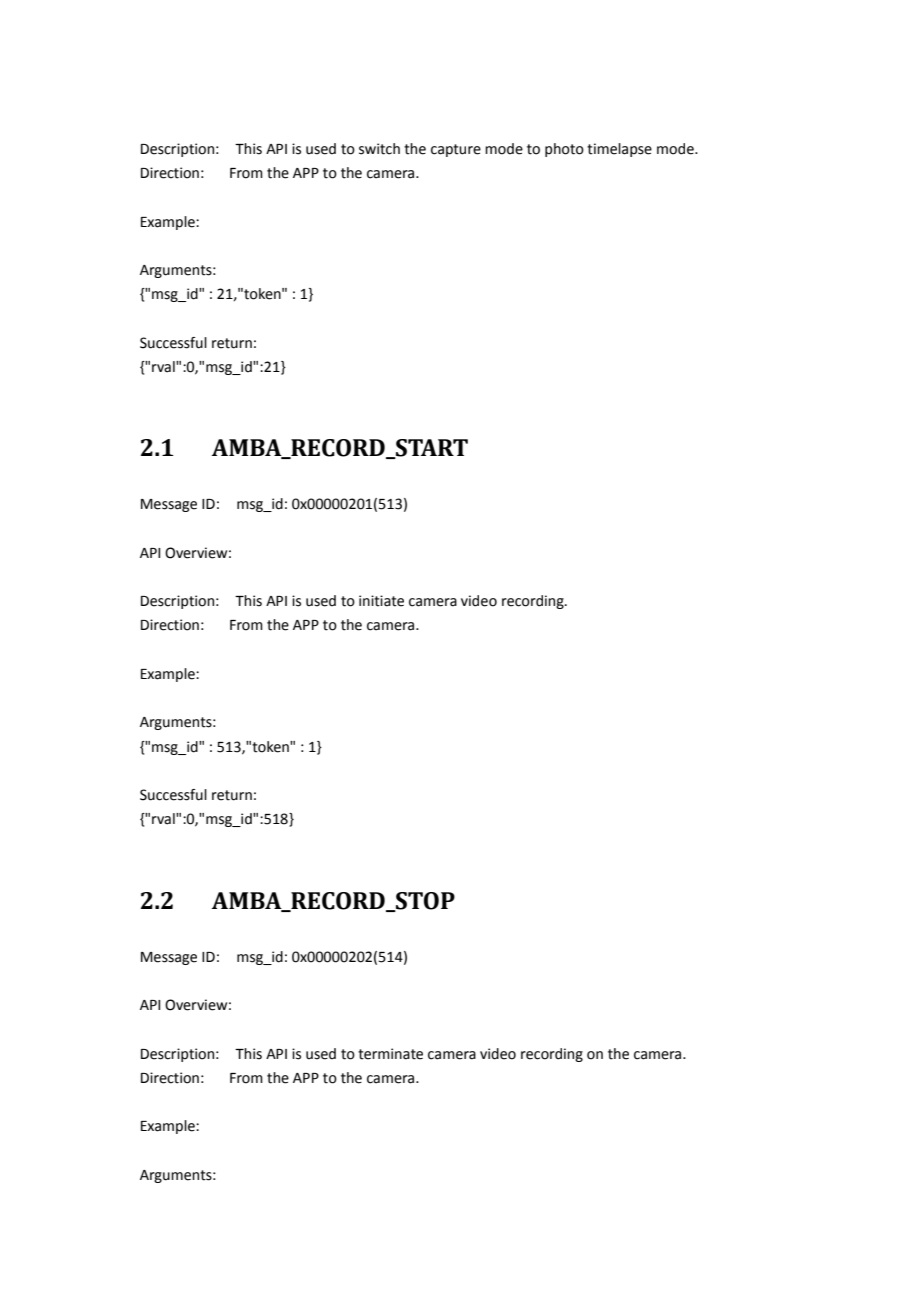 This page has height=1308, width=924. I want to click on switch, so click(379, 149).
